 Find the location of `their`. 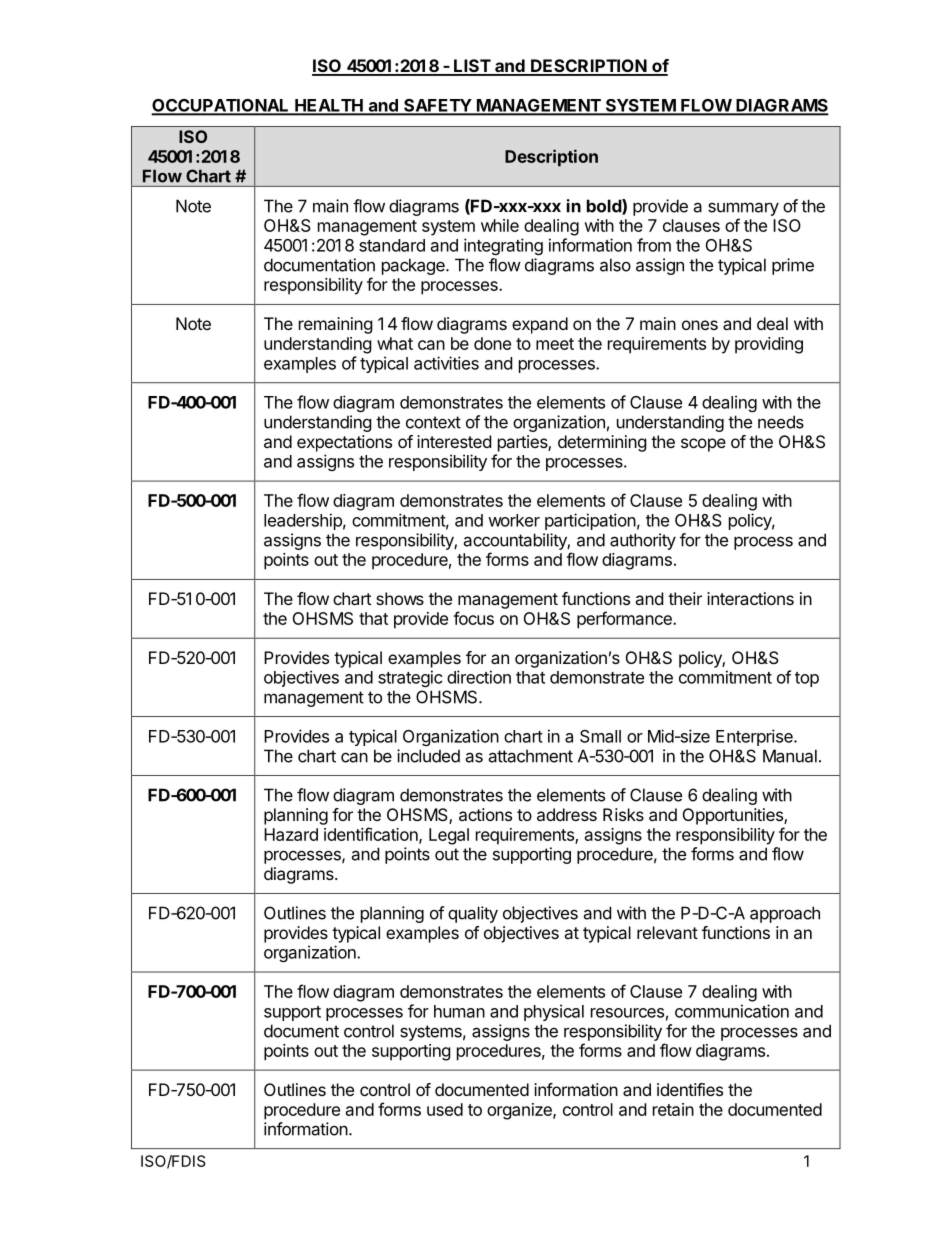

their is located at coordinates (685, 598).
